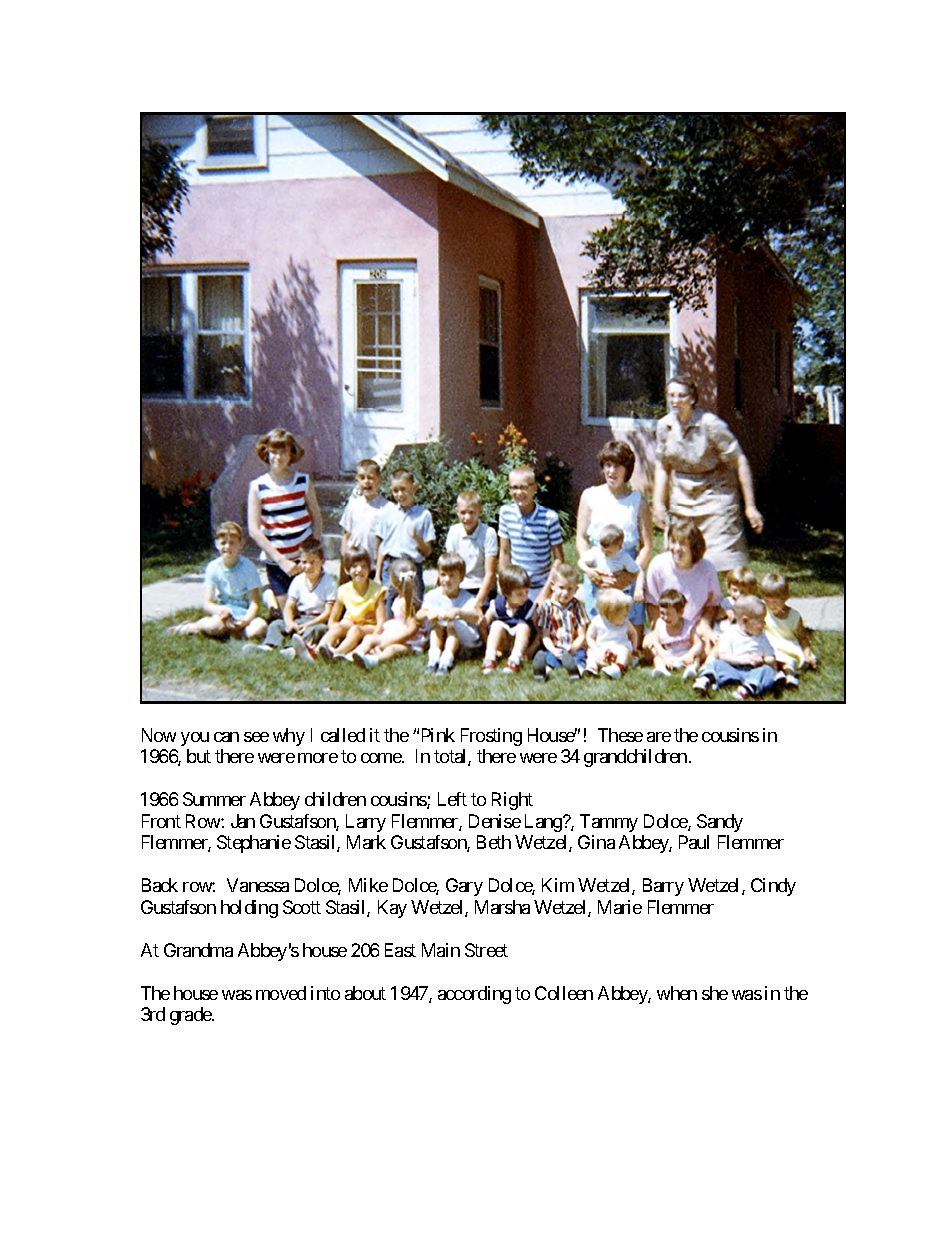 The width and height of the image is (952, 1233). What do you see at coordinates (226, 737) in the image?
I see `can` at bounding box center [226, 737].
